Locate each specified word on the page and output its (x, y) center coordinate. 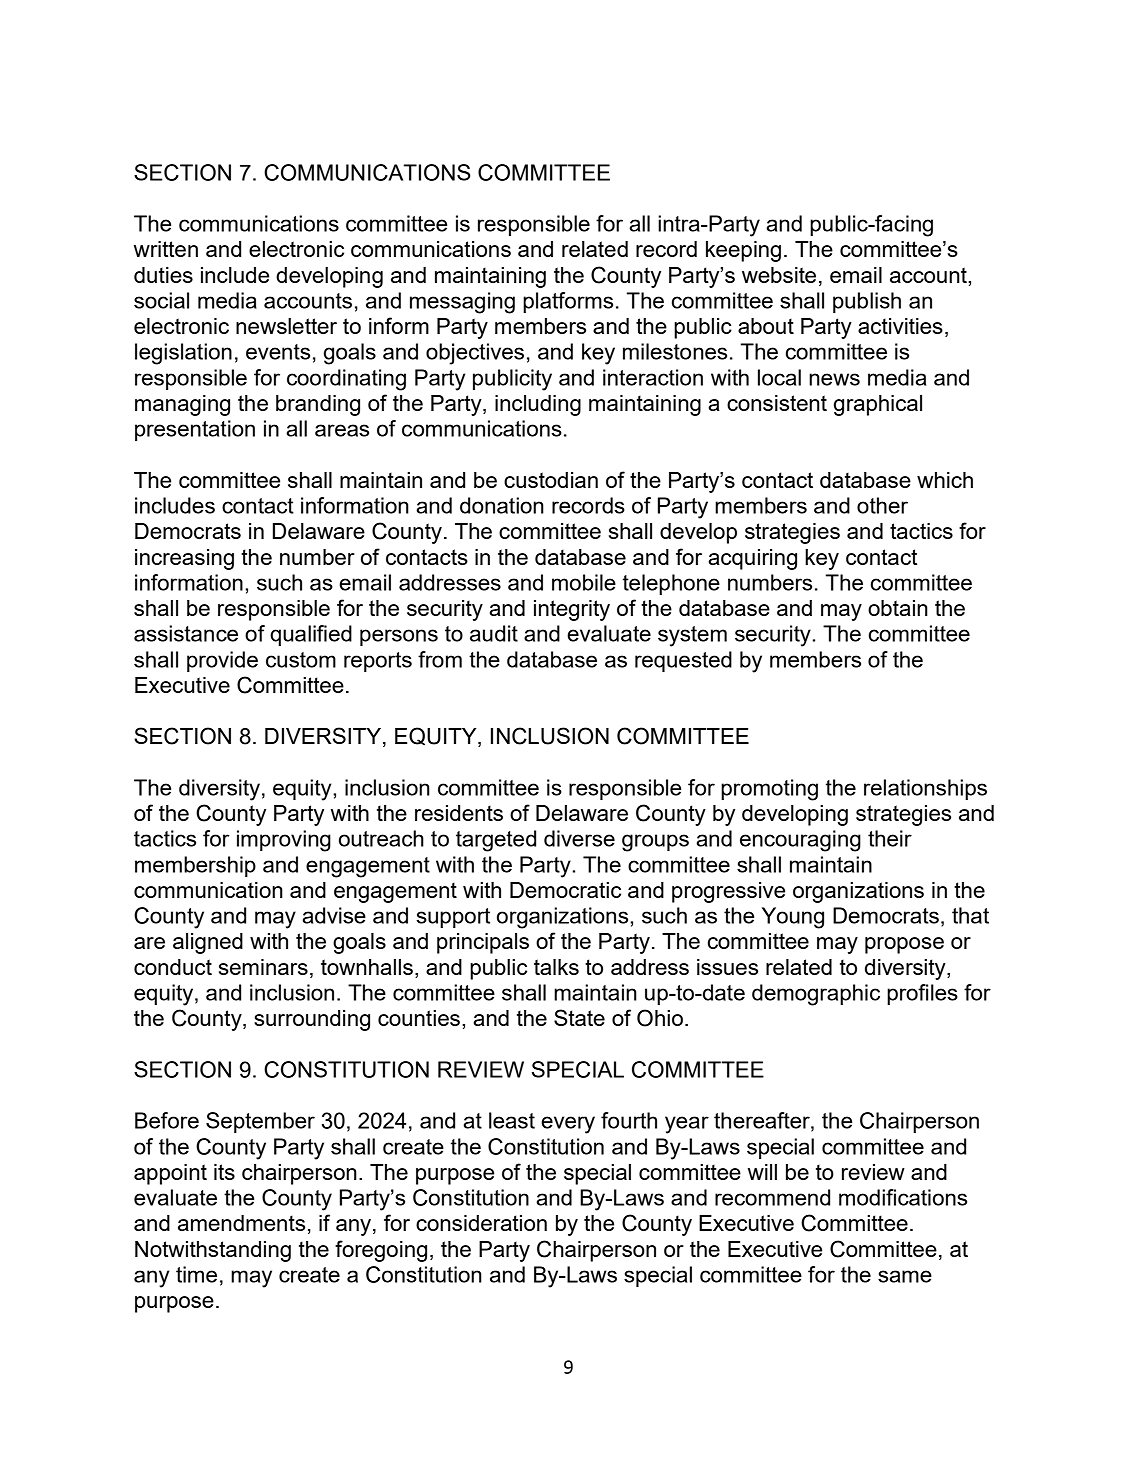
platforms (568, 302)
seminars (263, 967)
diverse (579, 838)
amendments (241, 1223)
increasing (184, 559)
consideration (481, 1223)
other (882, 505)
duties (163, 275)
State (579, 1017)
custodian (551, 480)
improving (284, 841)
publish (867, 302)
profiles (922, 994)
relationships (925, 789)
